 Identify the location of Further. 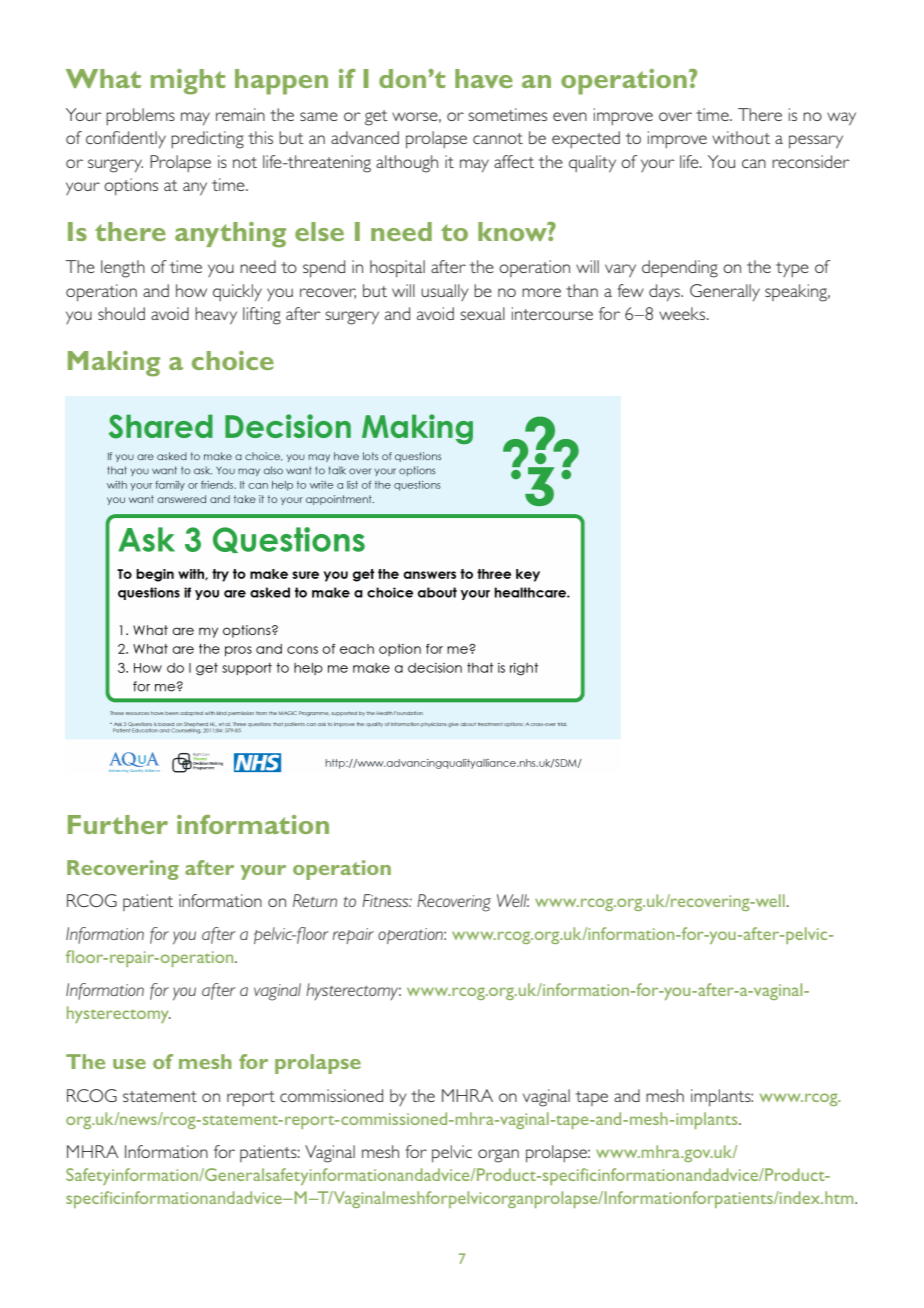
(118, 824).
